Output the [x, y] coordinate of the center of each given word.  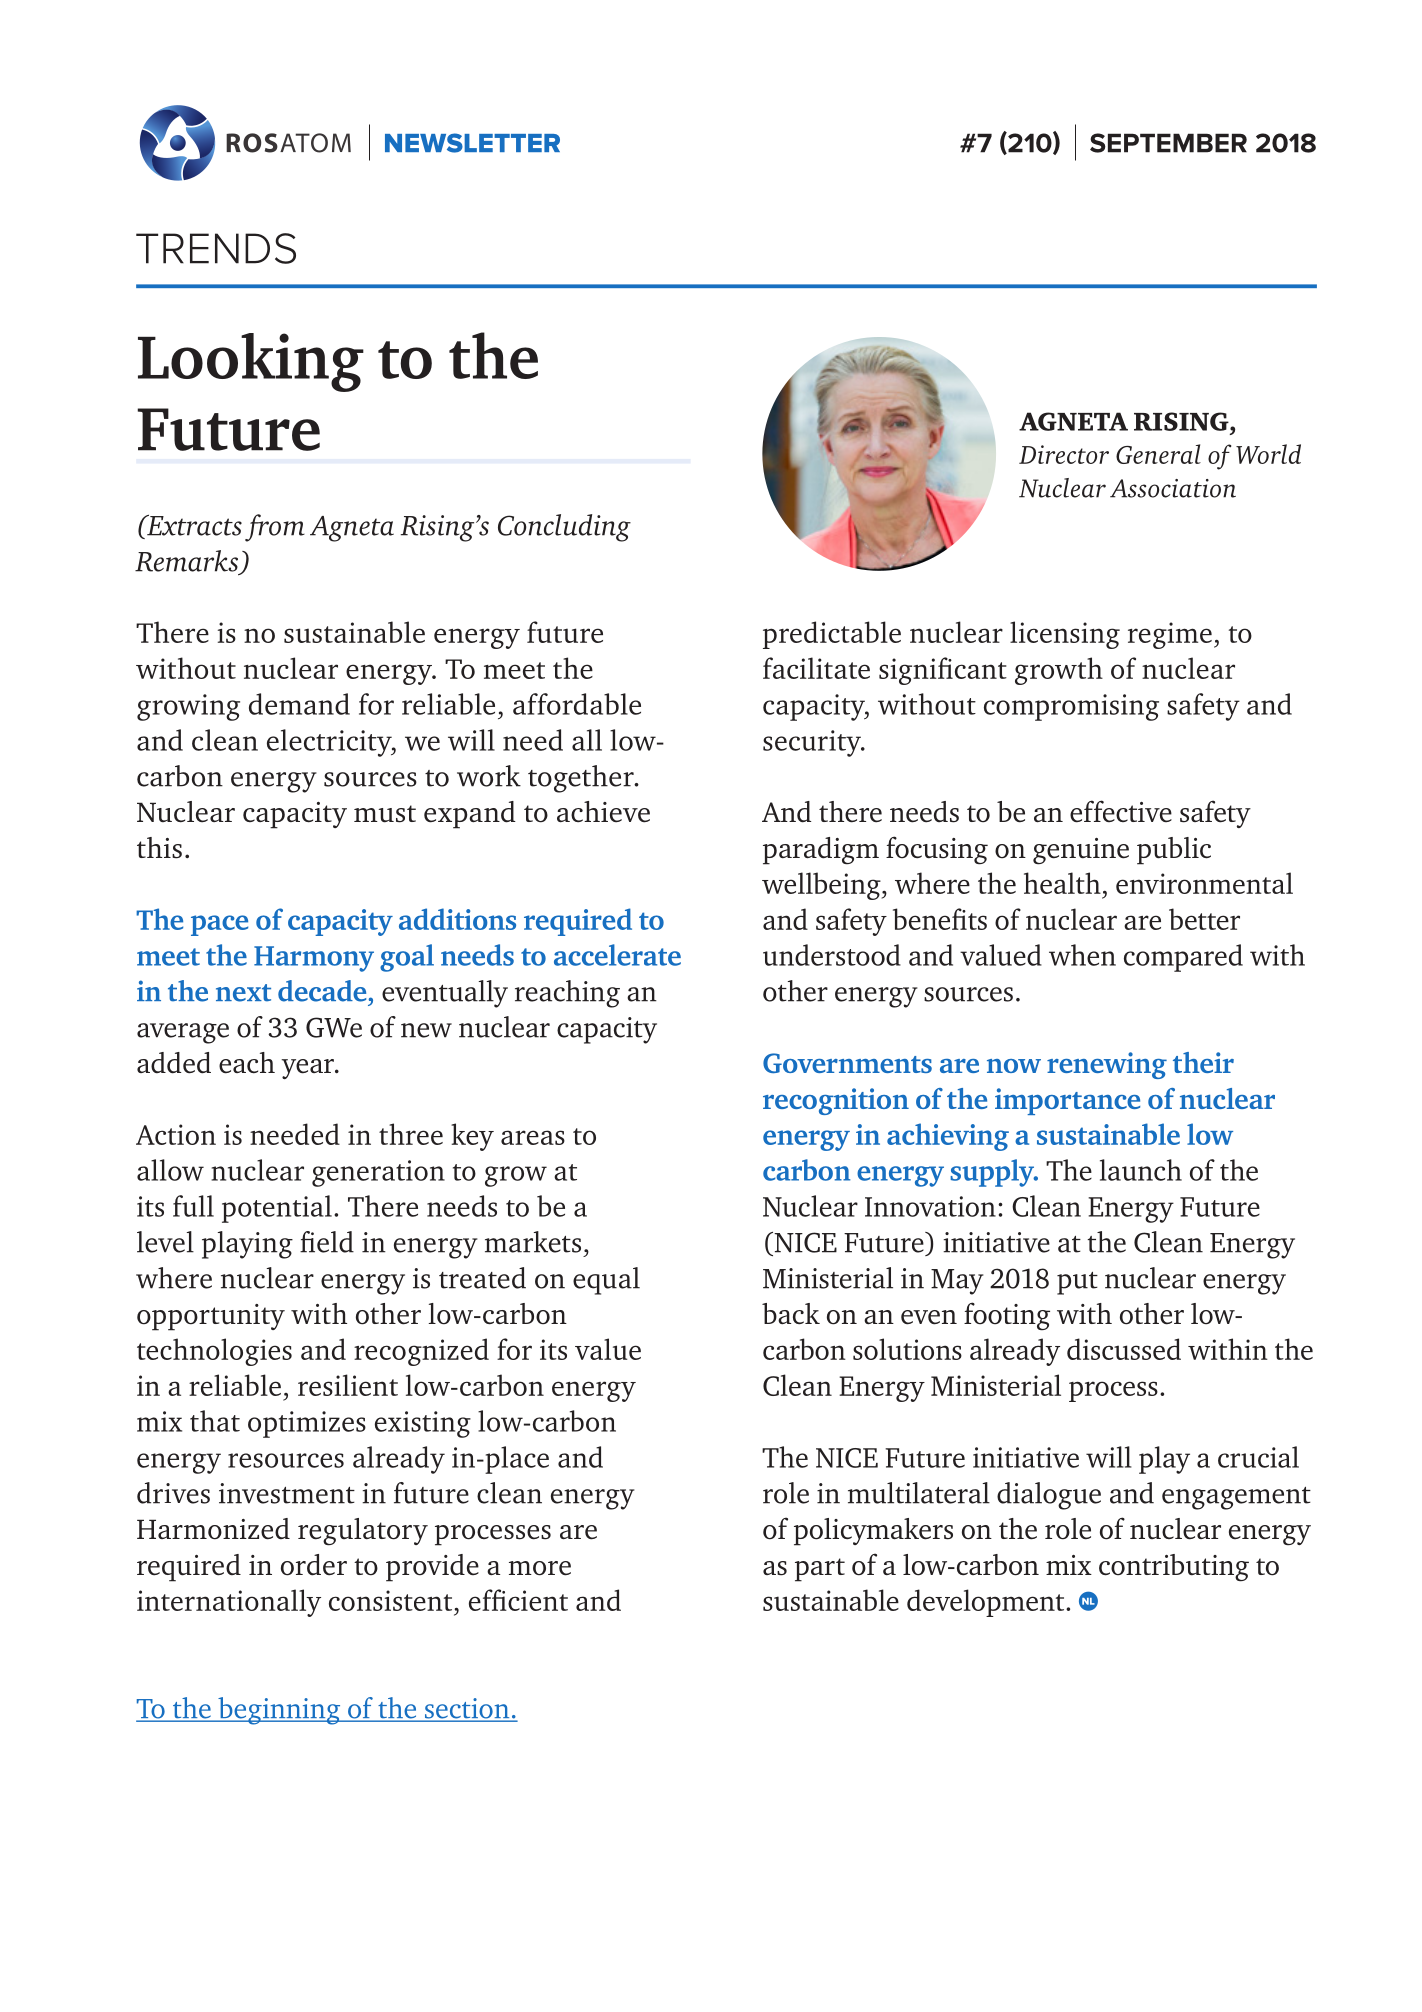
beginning [279, 1711]
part [820, 1570]
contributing [1174, 1568]
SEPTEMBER [1168, 143]
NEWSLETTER [472, 143]
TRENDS [216, 248]
